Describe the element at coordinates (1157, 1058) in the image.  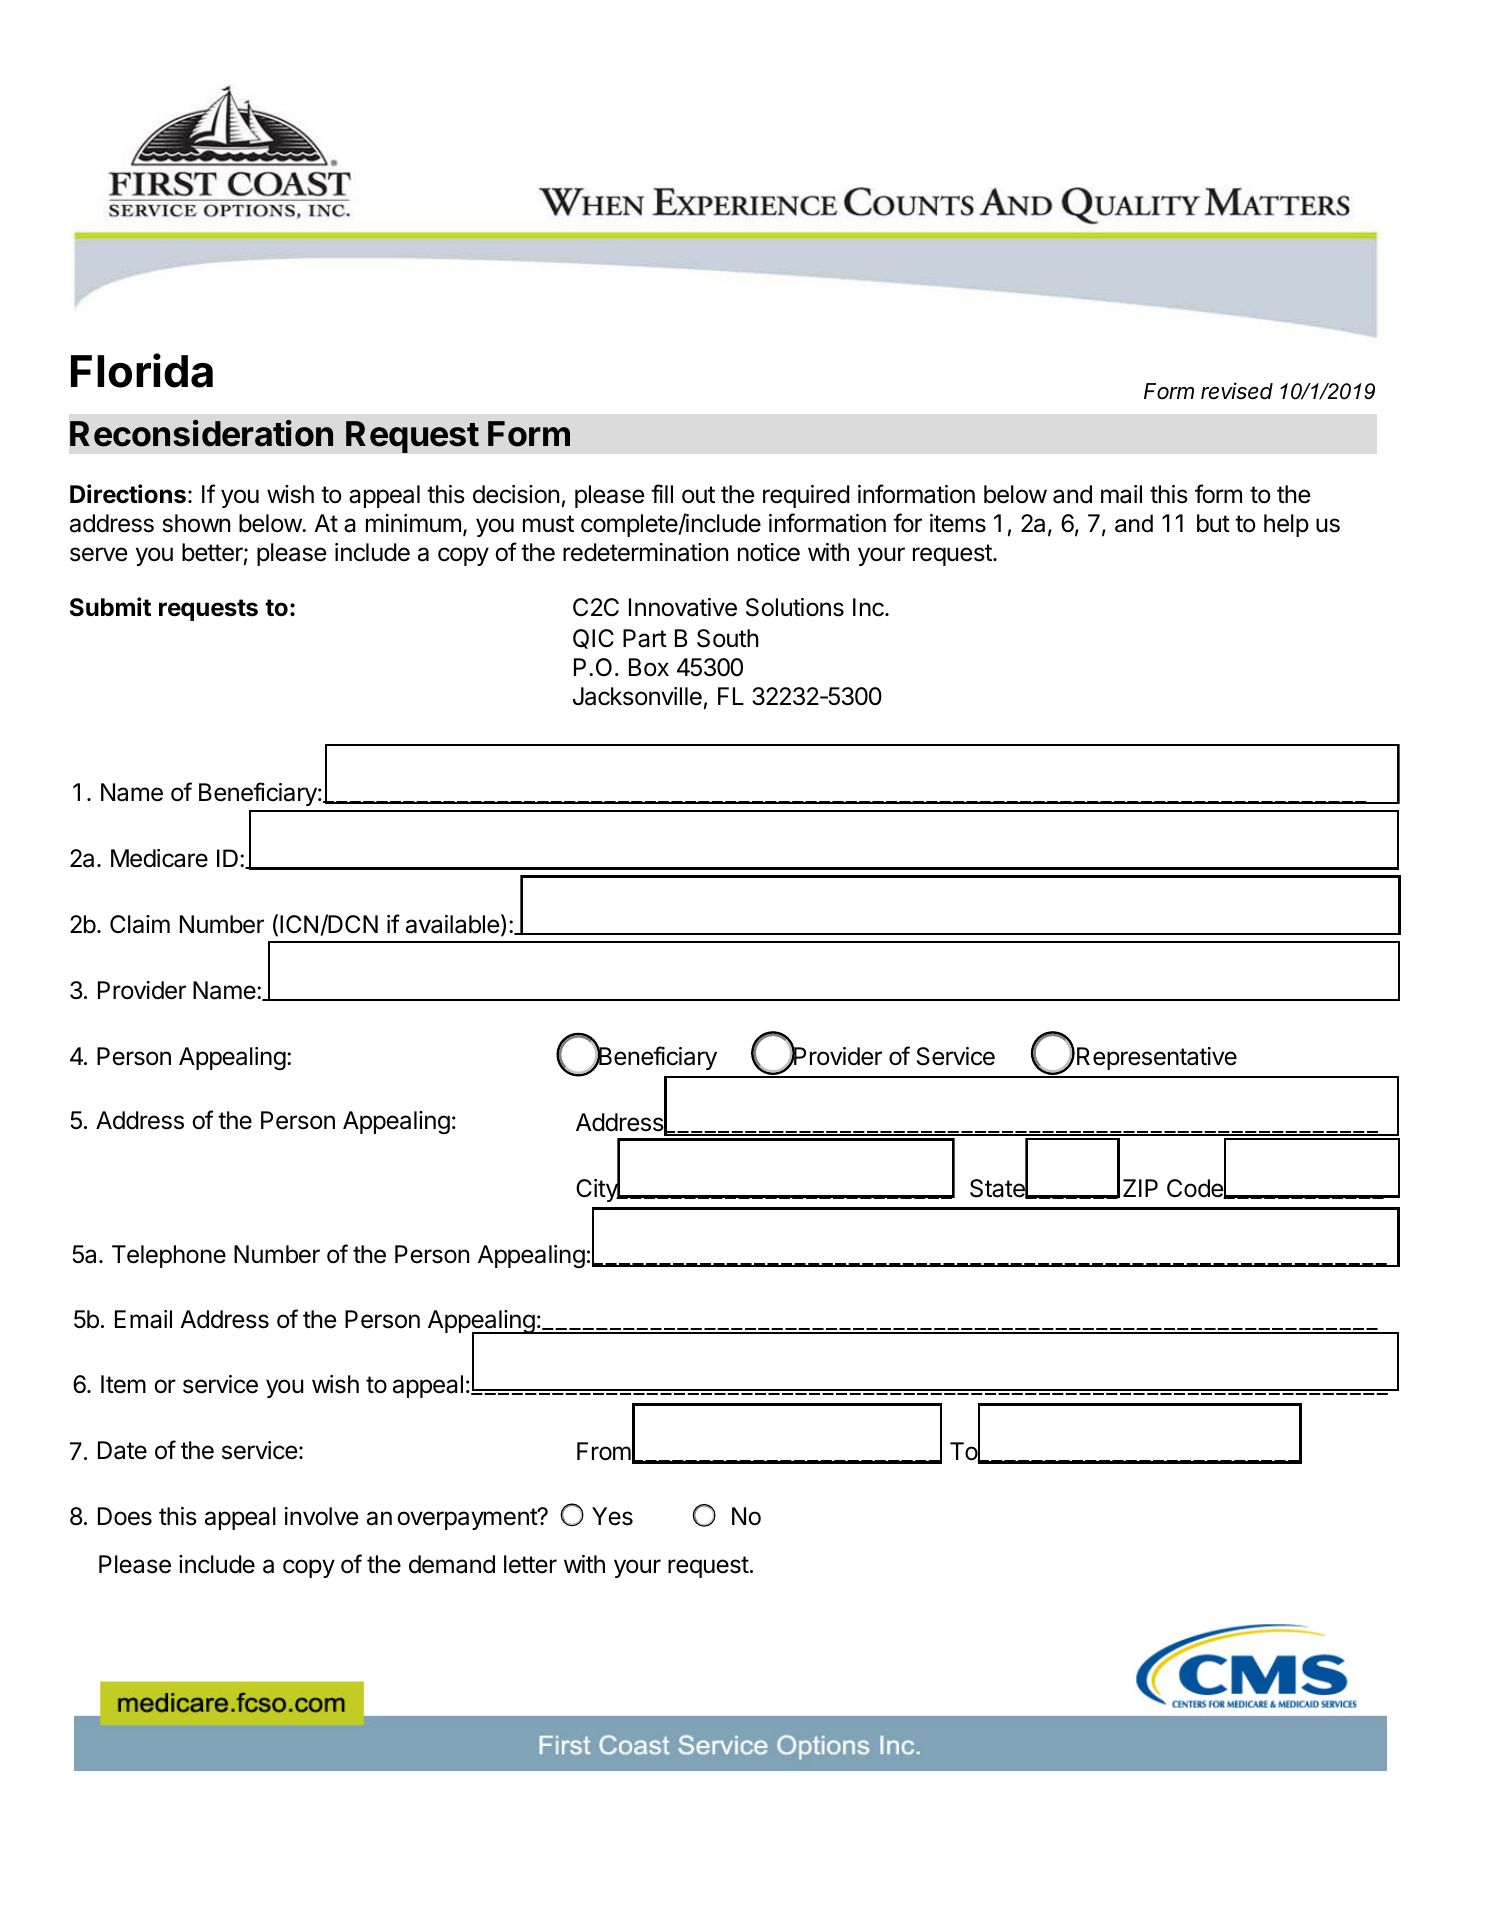
I see `Representative` at that location.
